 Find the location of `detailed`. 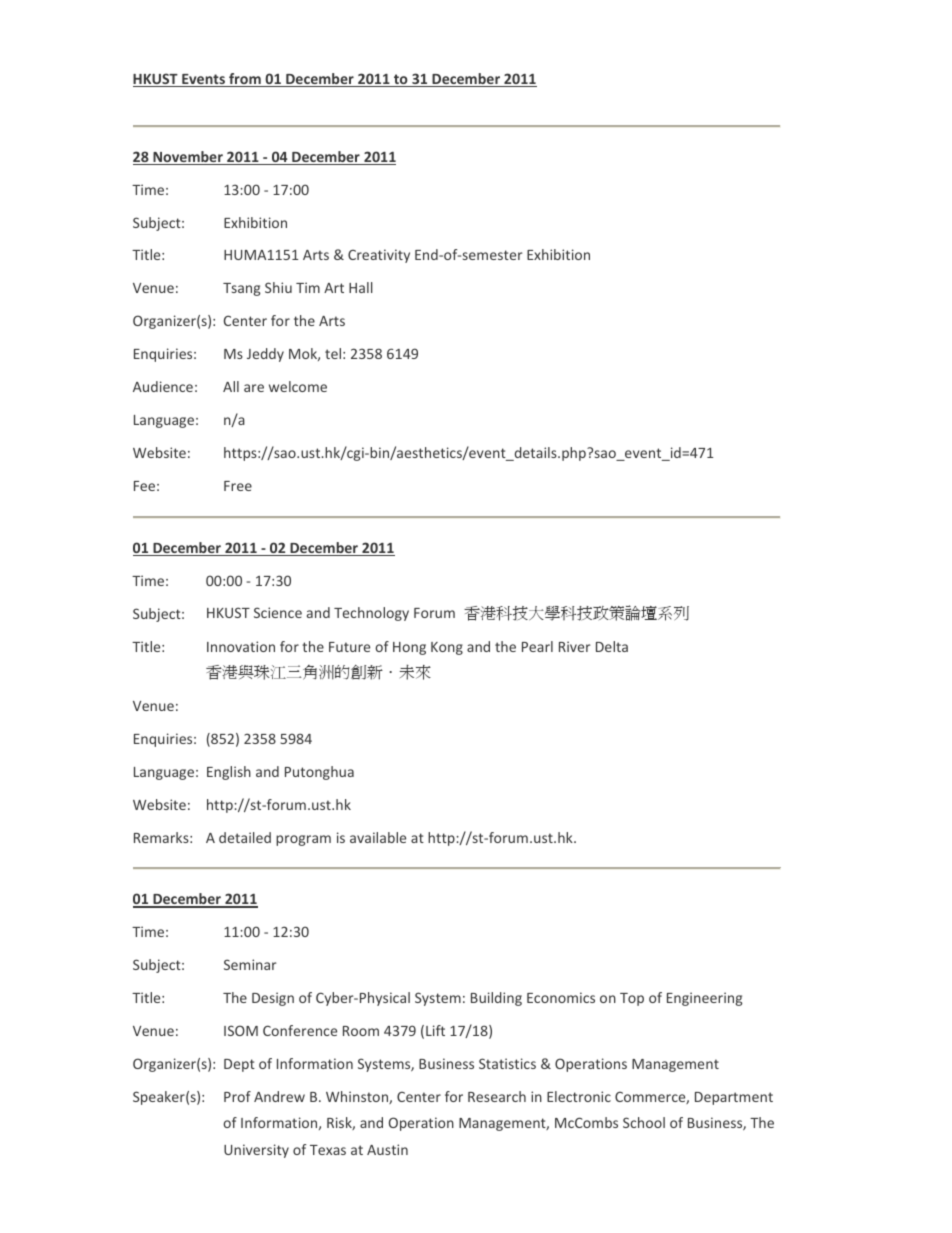

detailed is located at coordinates (245, 837).
